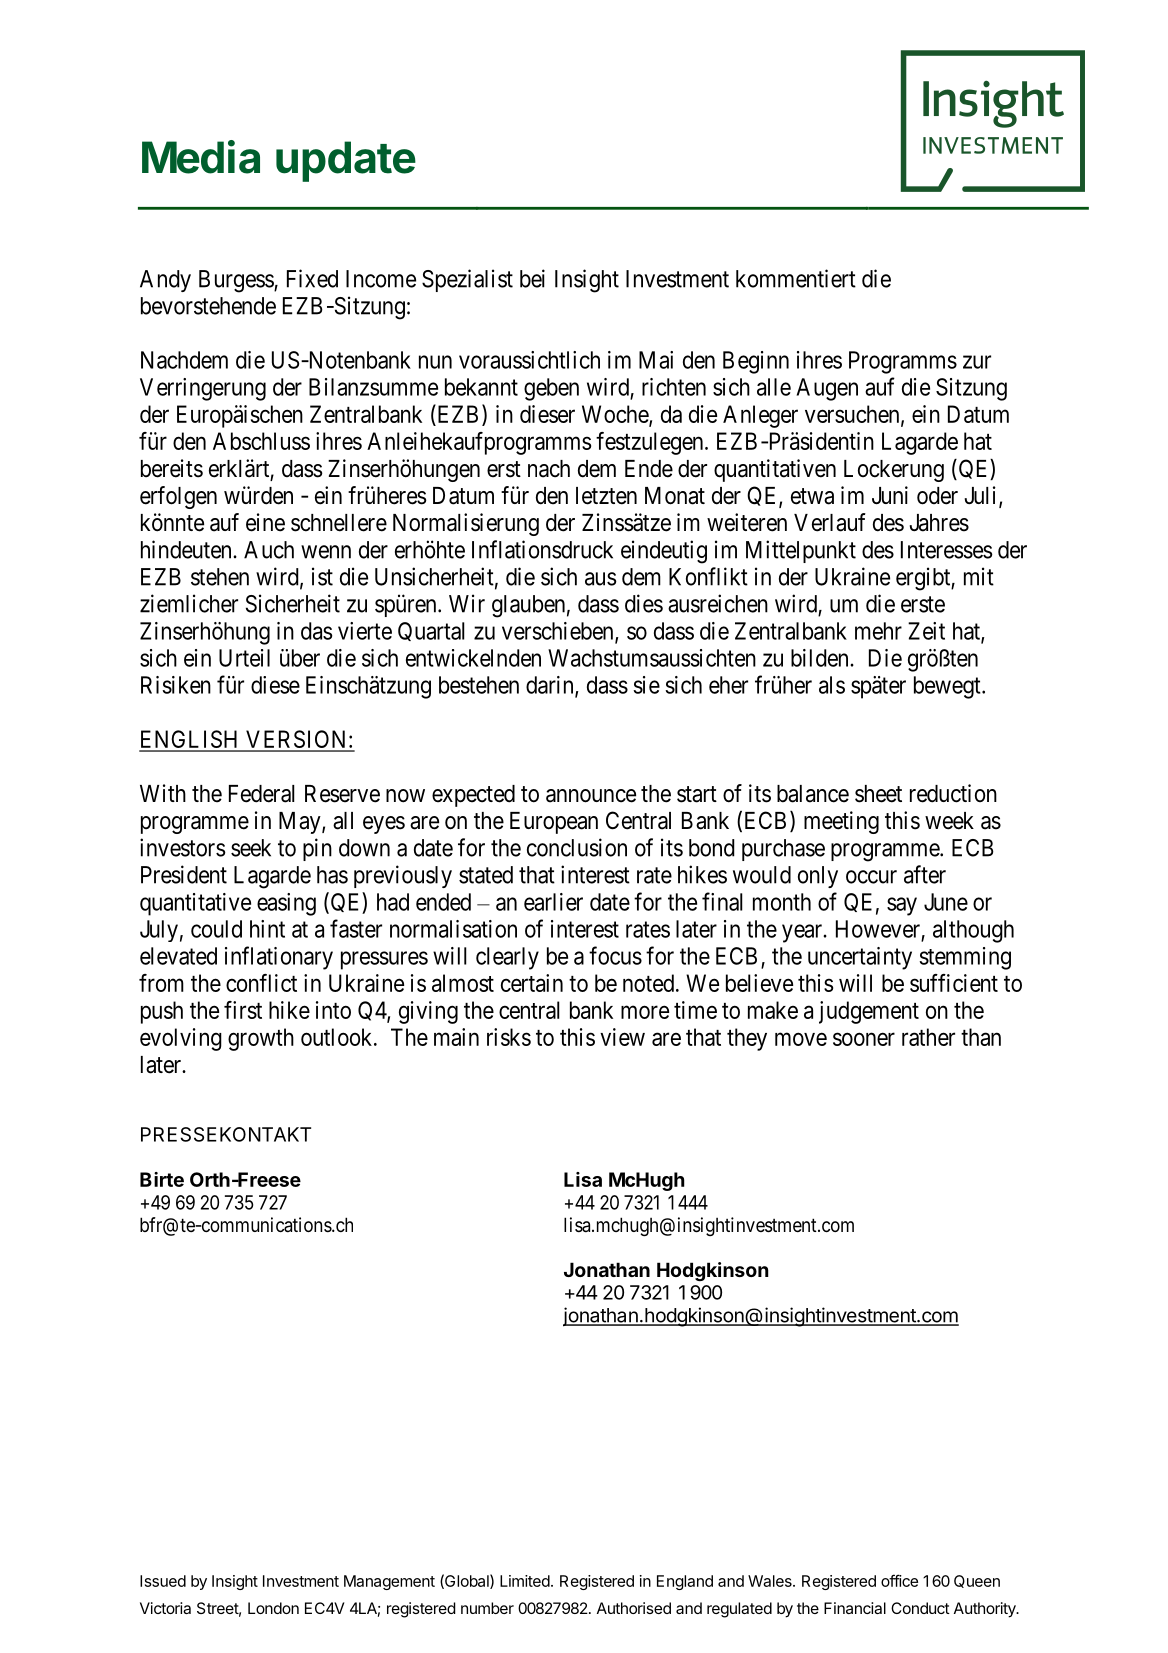 This screenshot has height=1653, width=1168. I want to click on earlier, so click(553, 902).
